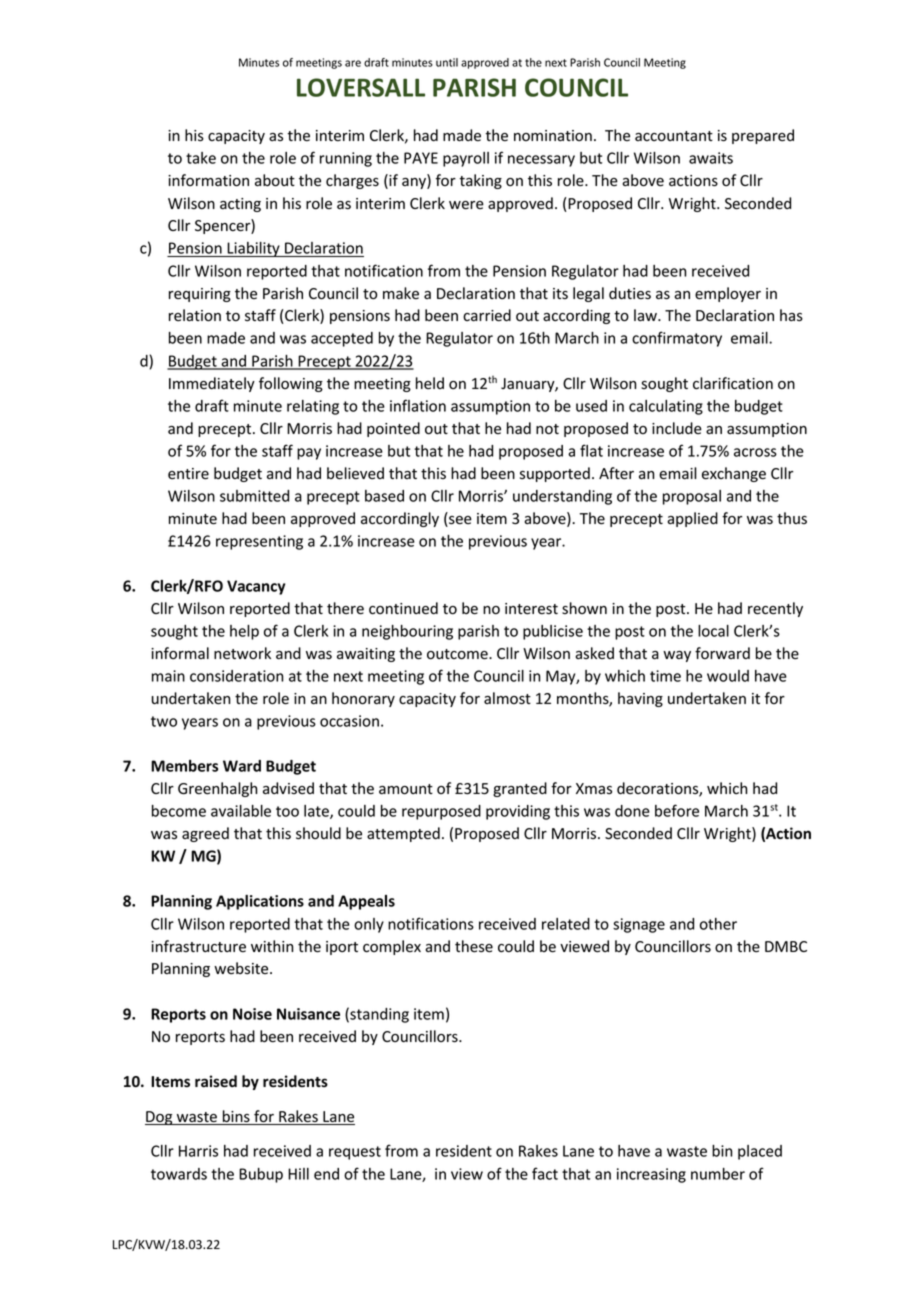 The image size is (924, 1308). I want to click on information, so click(208, 180).
